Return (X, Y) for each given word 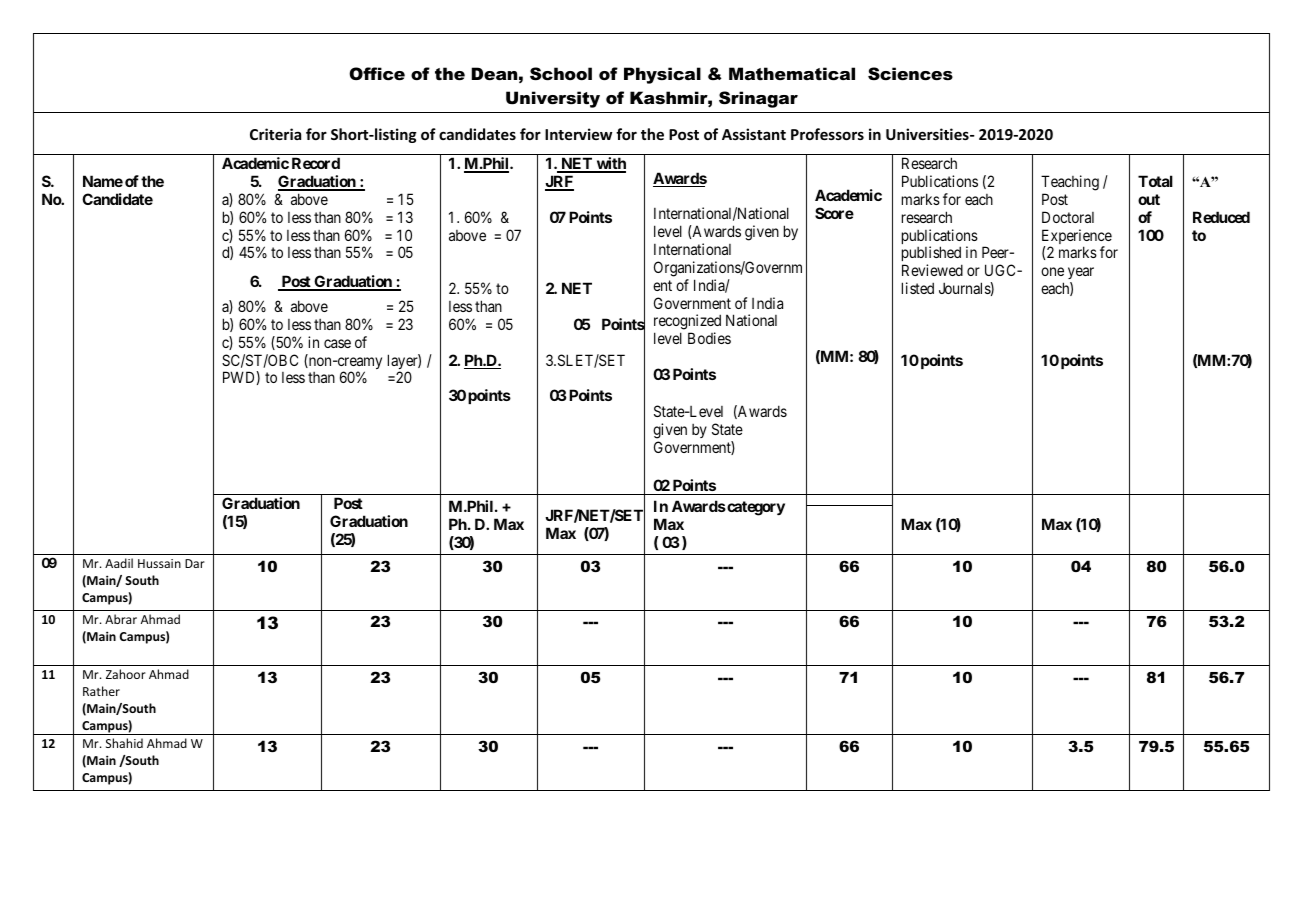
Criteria (275, 134)
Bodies (709, 338)
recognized (687, 323)
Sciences (910, 73)
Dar (195, 563)
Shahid (124, 743)
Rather (101, 691)
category (755, 508)
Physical (662, 75)
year (1081, 275)
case (337, 343)
